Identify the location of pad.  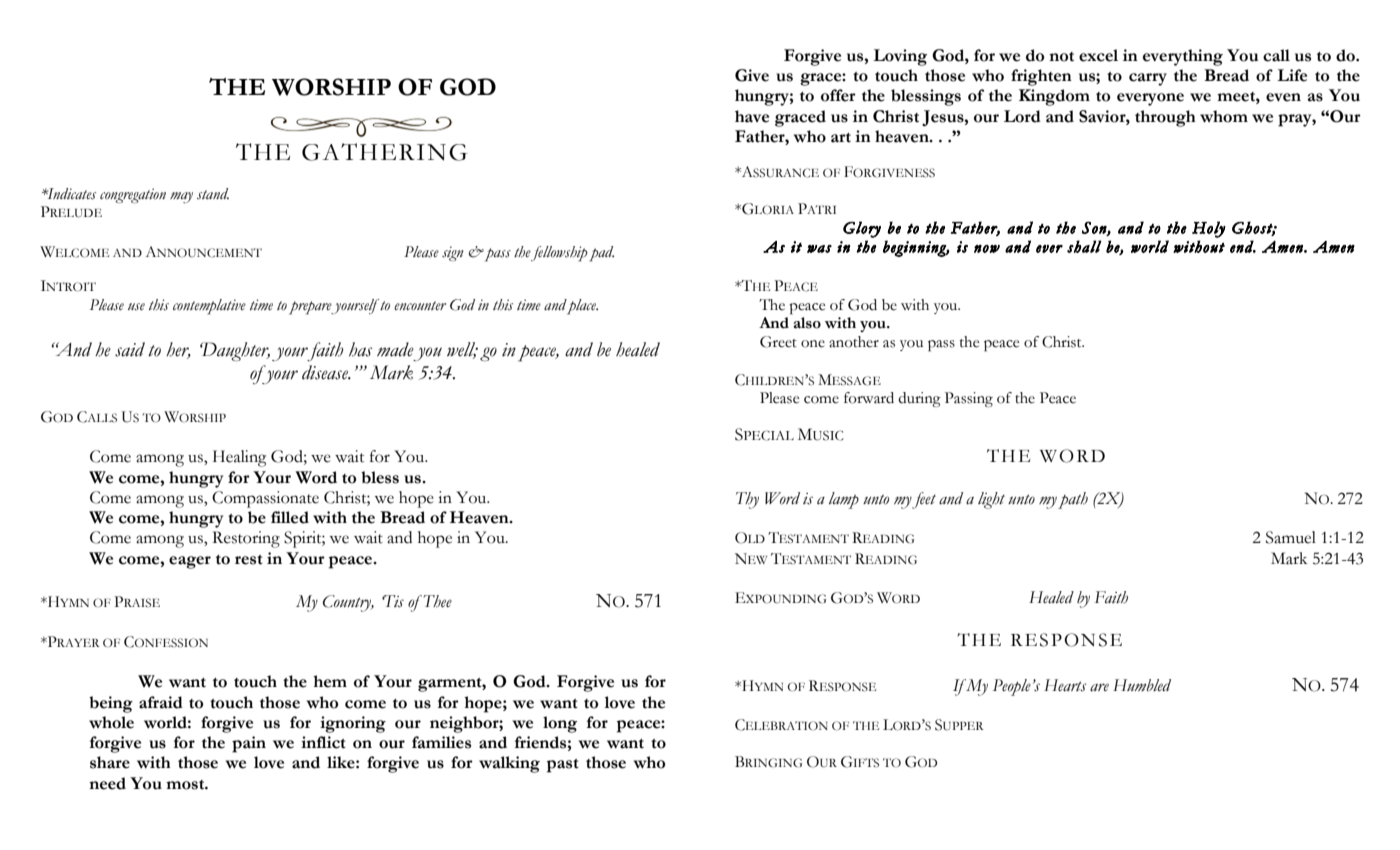
(602, 254).
